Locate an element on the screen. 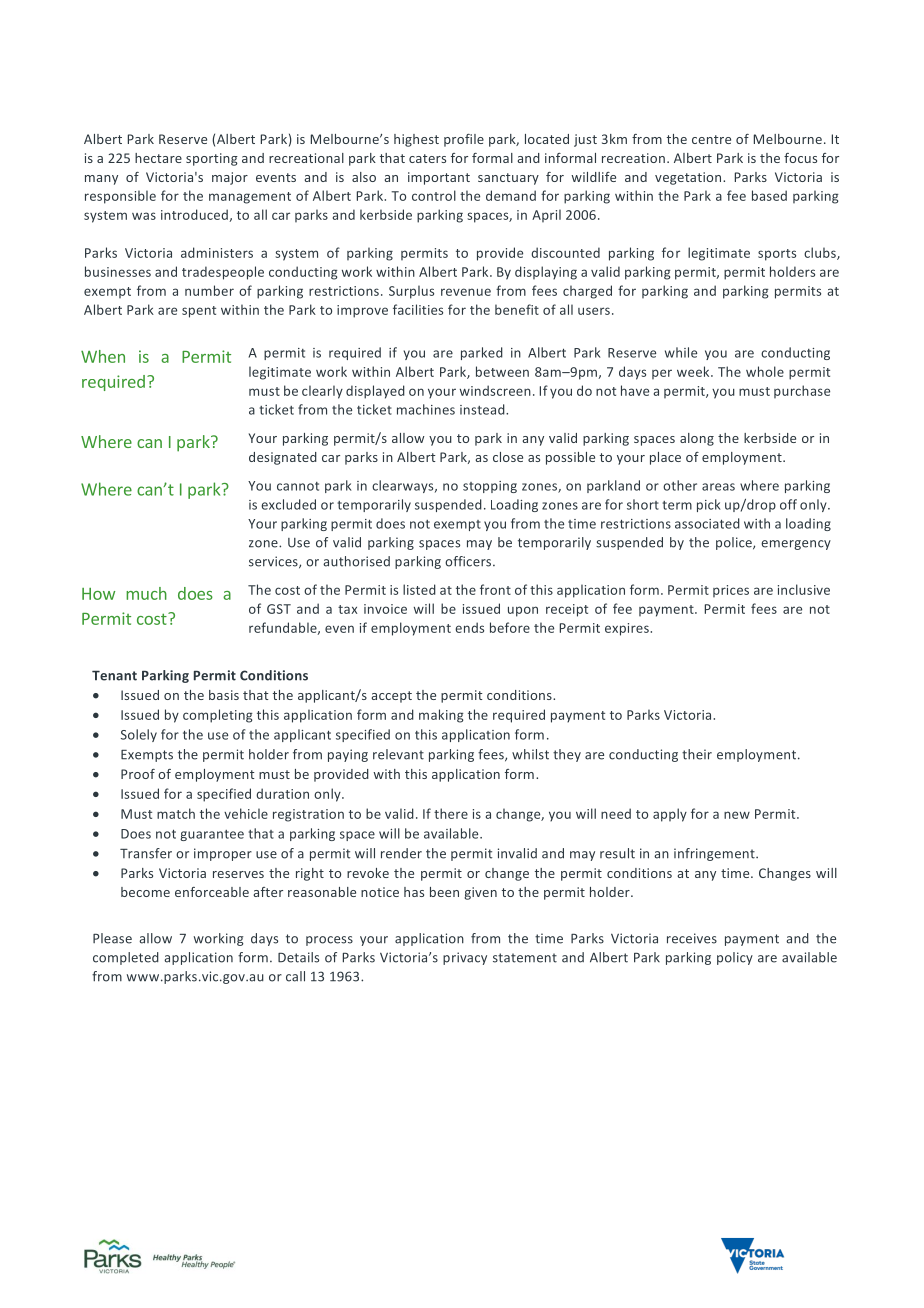 The width and height of the screenshot is (924, 1308). officers is located at coordinates (469, 561).
